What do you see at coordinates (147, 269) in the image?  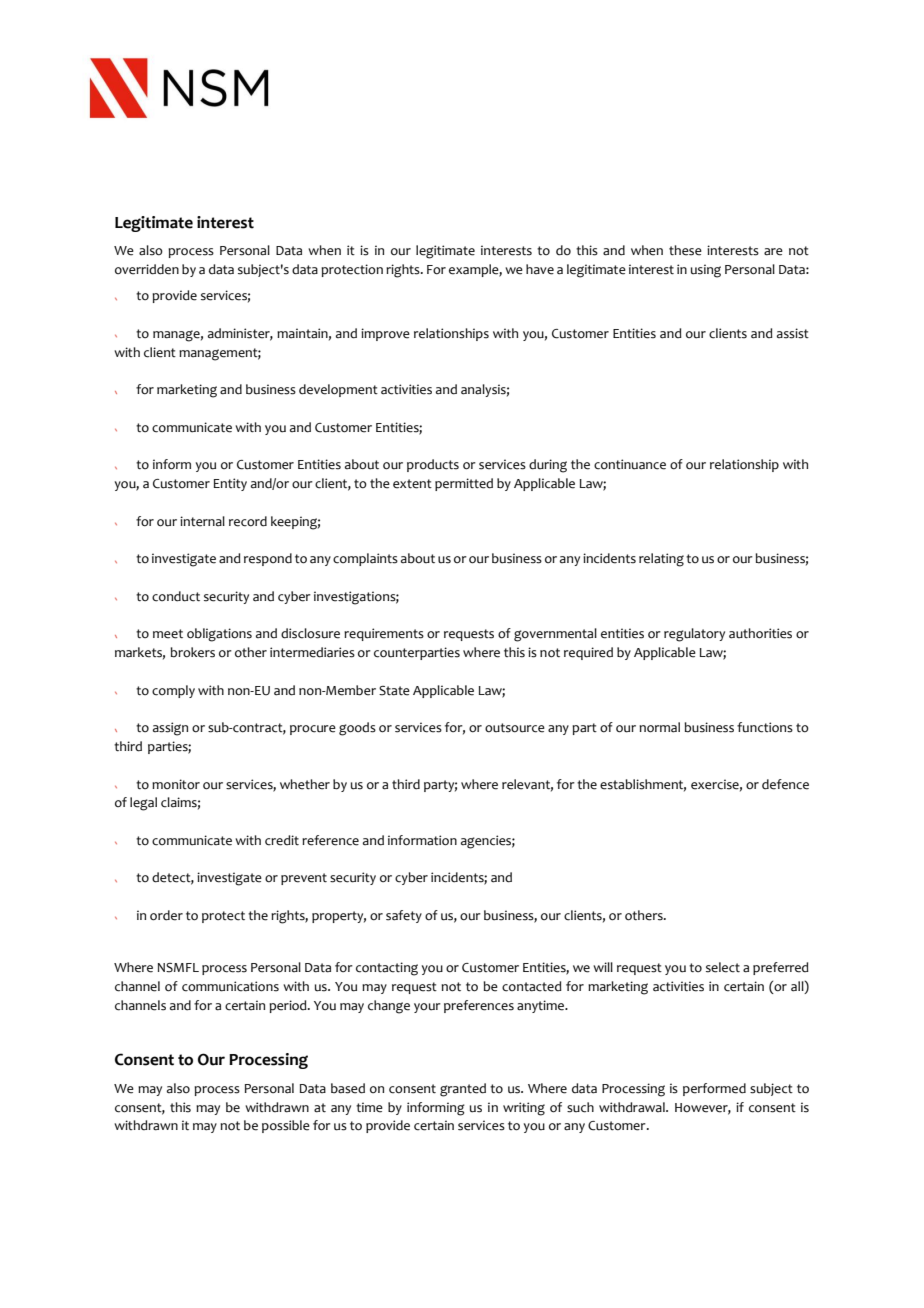 I see `overridden` at bounding box center [147, 269].
